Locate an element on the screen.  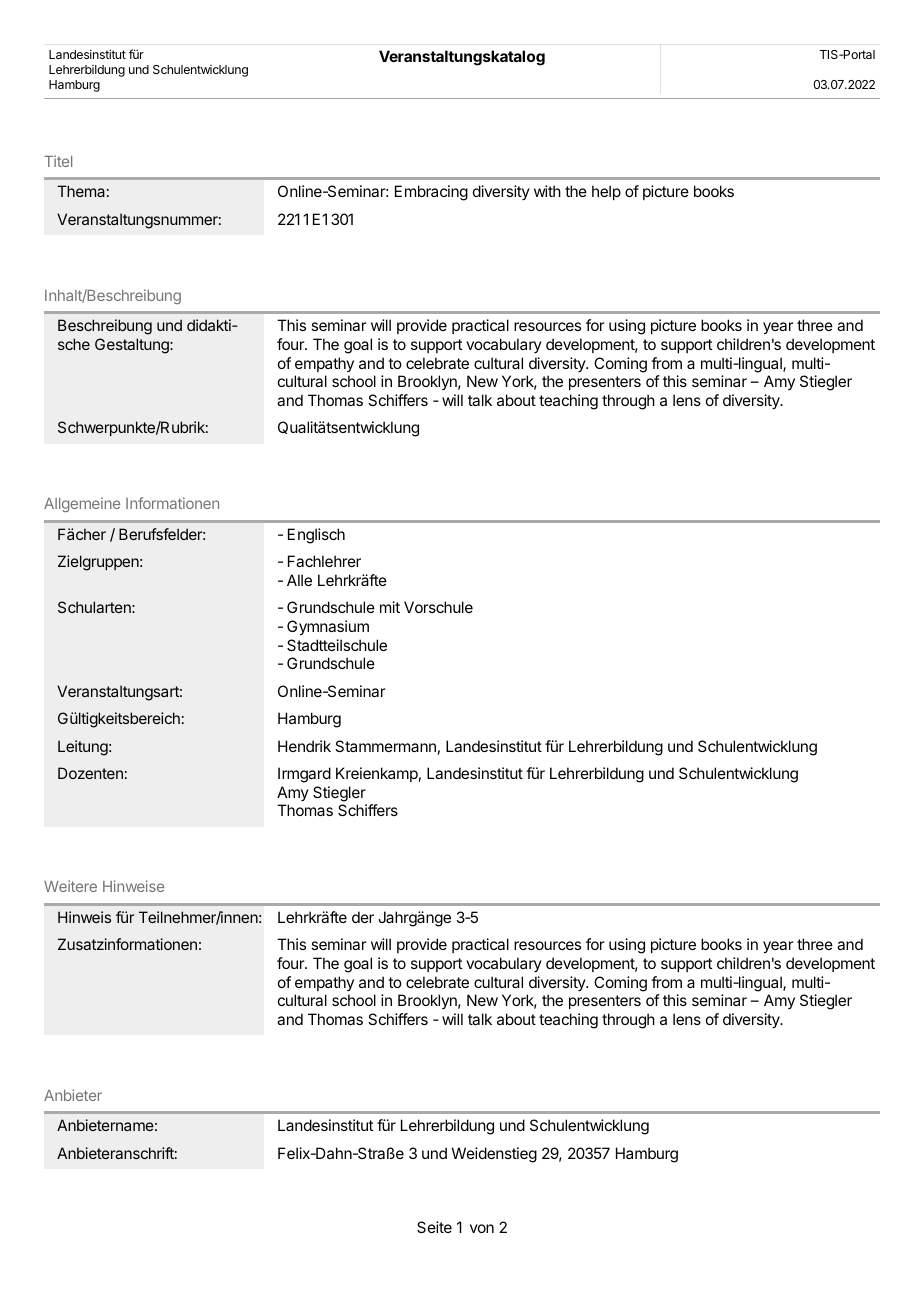
Titel is located at coordinates (58, 161).
